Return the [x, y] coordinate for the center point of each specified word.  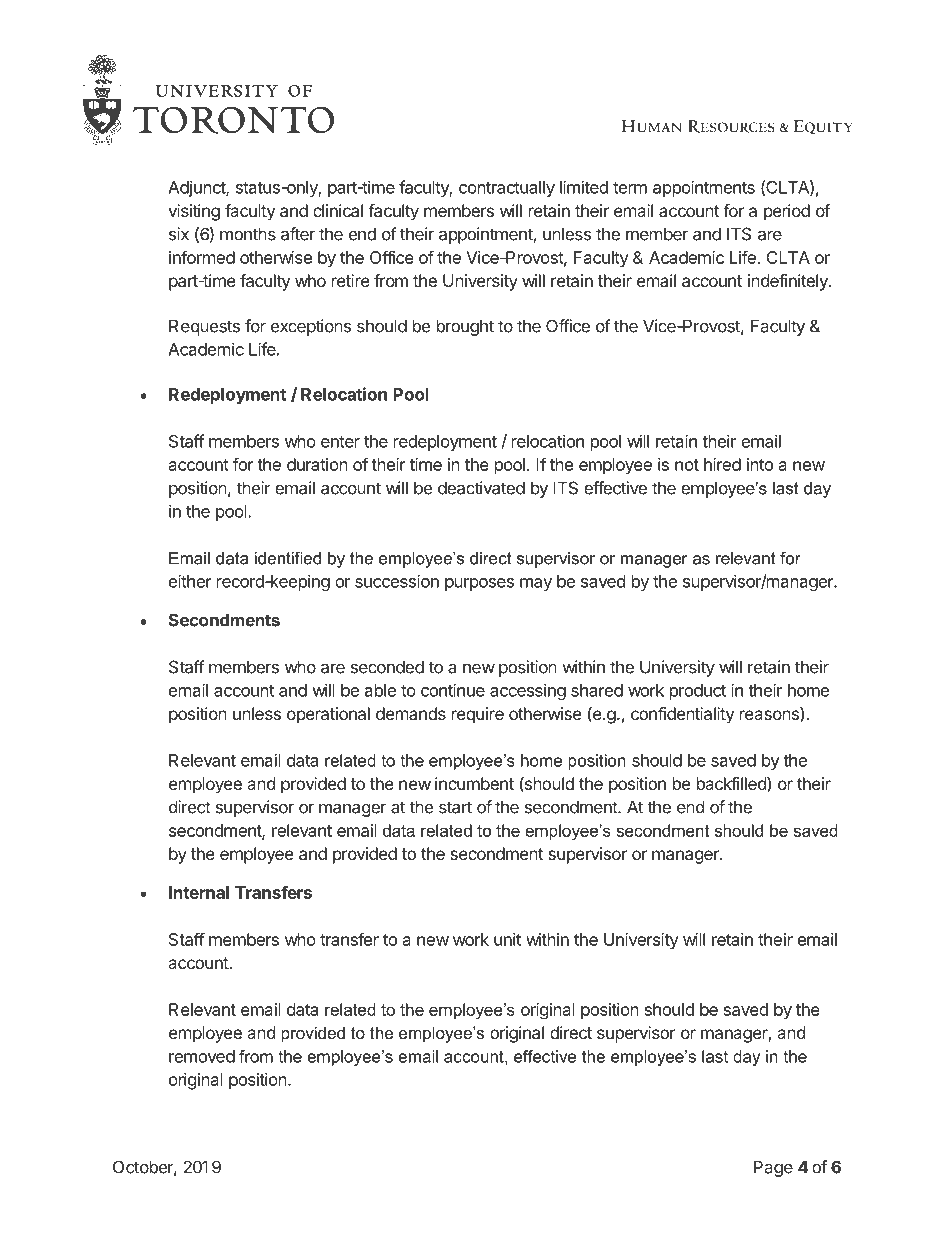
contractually [507, 189]
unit [507, 939]
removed [202, 1056]
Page [773, 1168]
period [787, 212]
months [248, 234]
